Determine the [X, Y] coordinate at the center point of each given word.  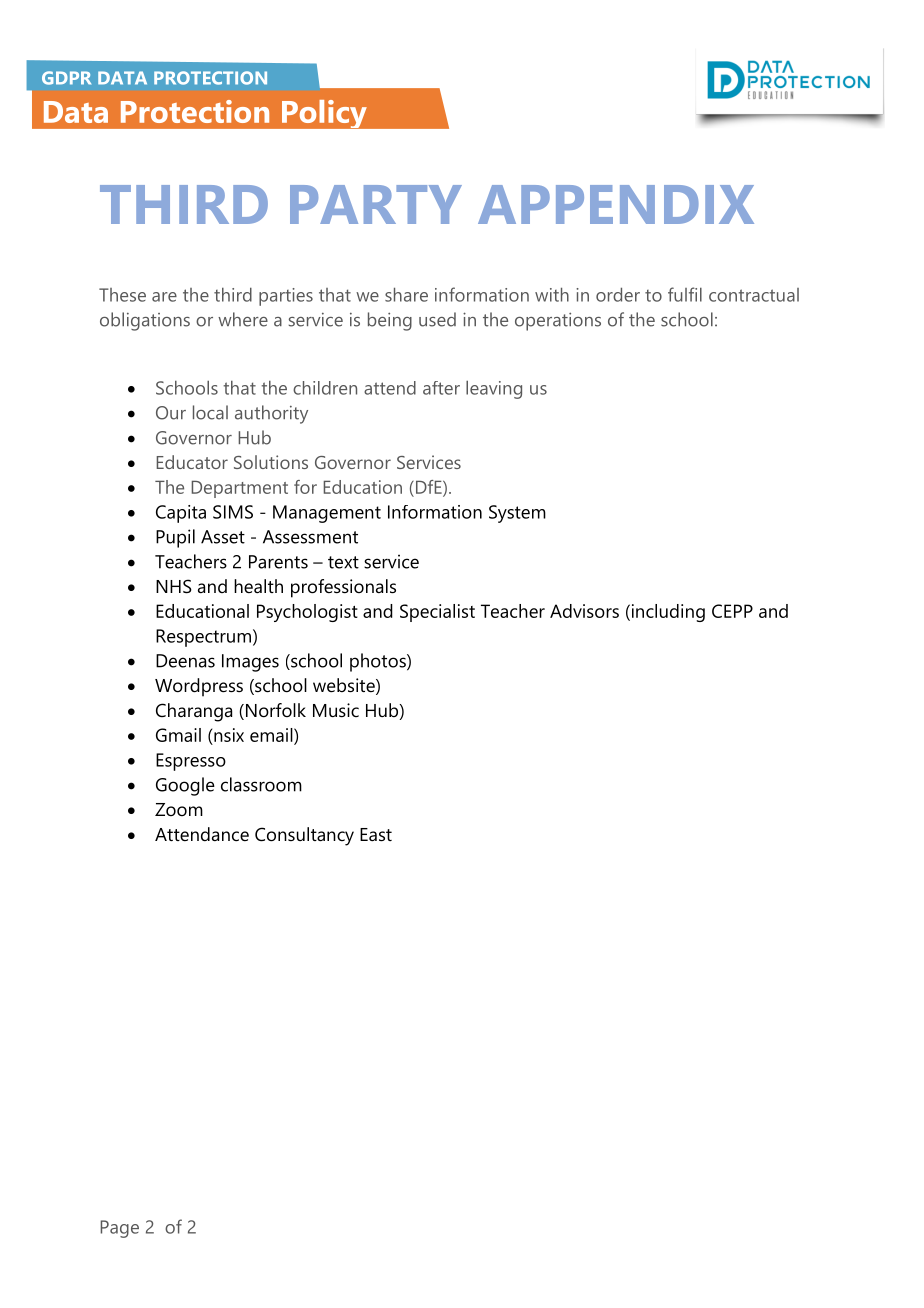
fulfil [685, 294]
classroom [261, 784]
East [376, 835]
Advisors [584, 611]
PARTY [376, 204]
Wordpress [199, 687]
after [441, 388]
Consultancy [304, 836]
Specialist [437, 613]
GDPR [66, 78]
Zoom [179, 809]
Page [119, 1229]
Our [171, 413]
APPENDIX [616, 204]
